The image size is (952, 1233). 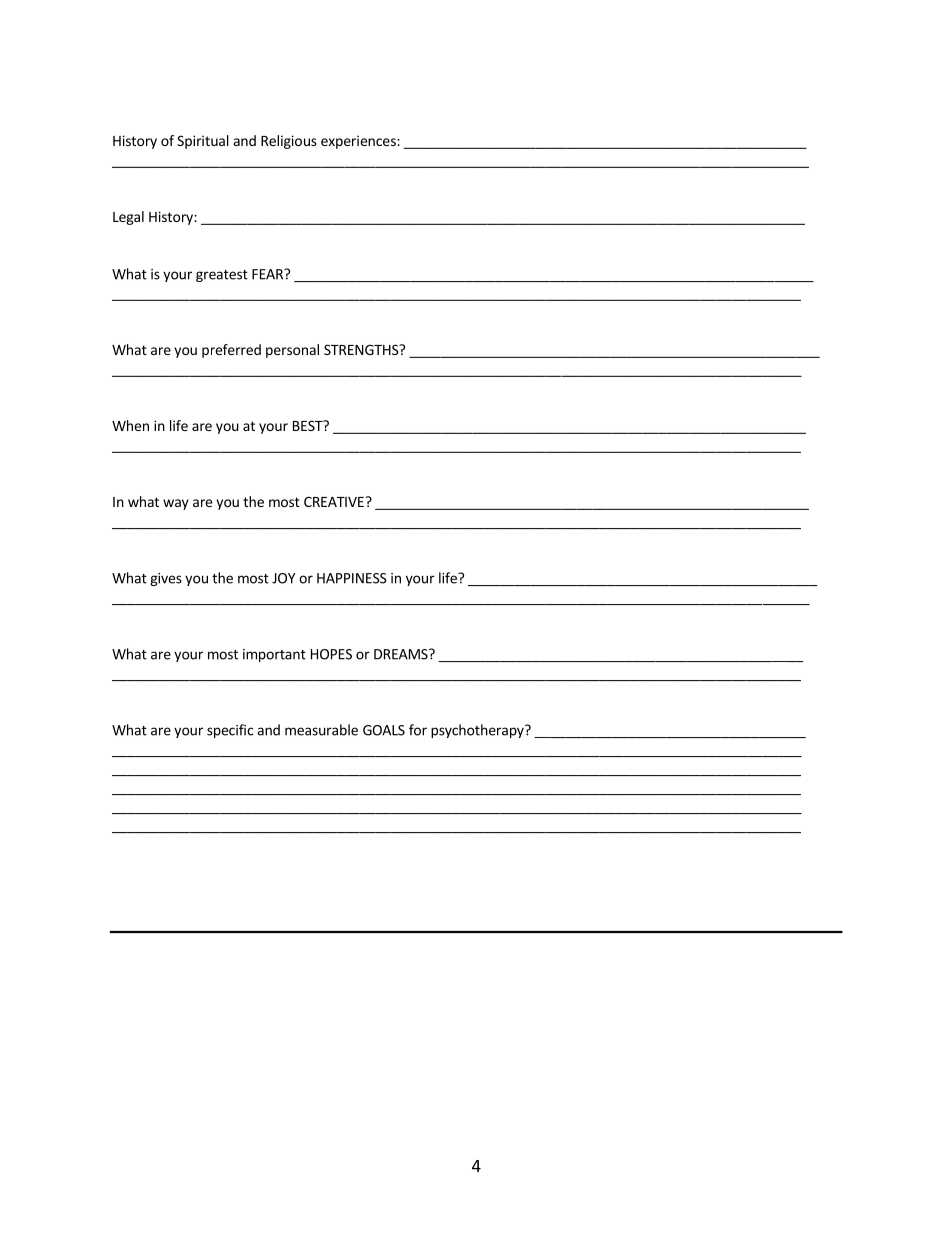 I want to click on Religious, so click(x=289, y=142).
